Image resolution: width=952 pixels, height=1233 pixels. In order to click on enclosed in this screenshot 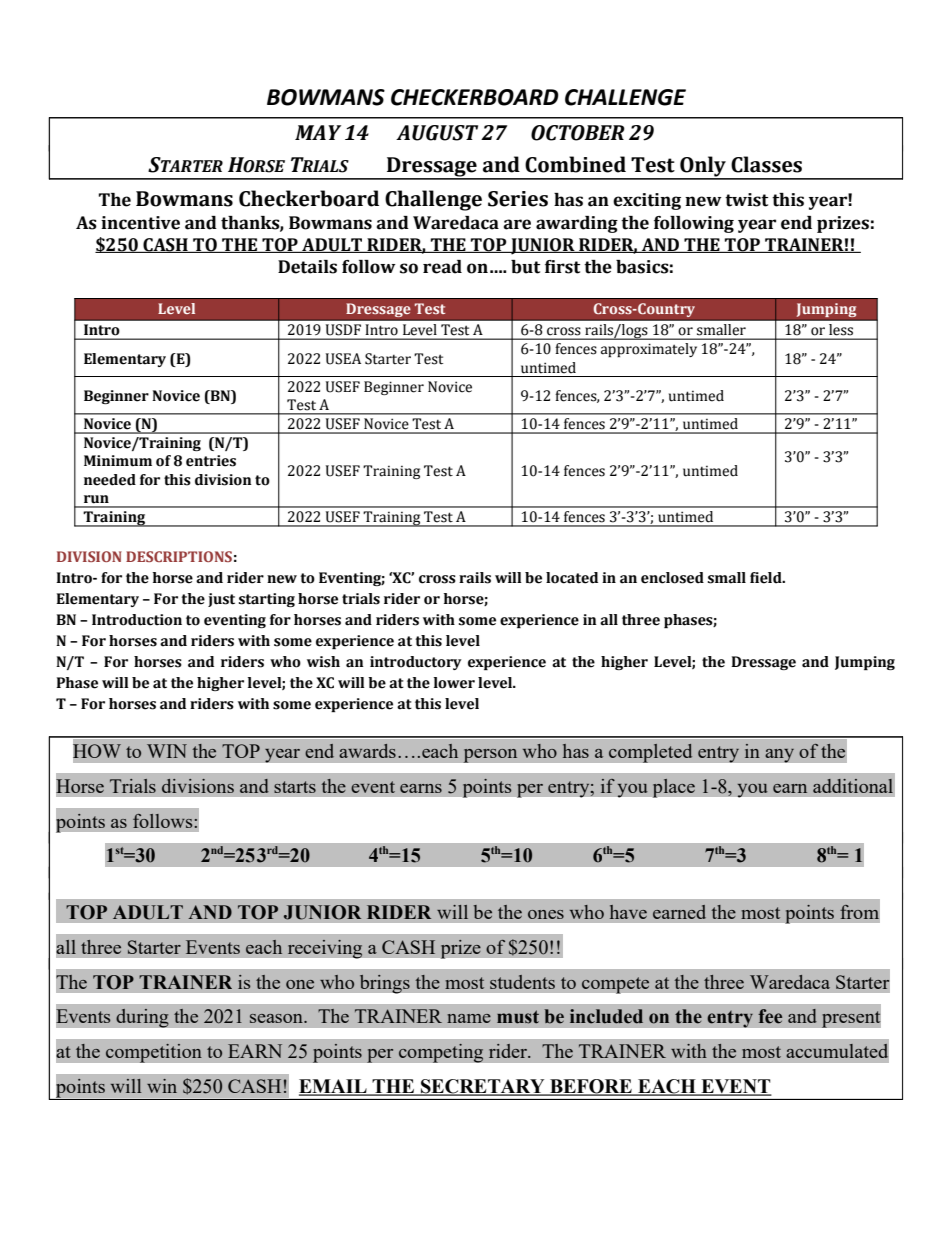, I will do `click(672, 578)`.
